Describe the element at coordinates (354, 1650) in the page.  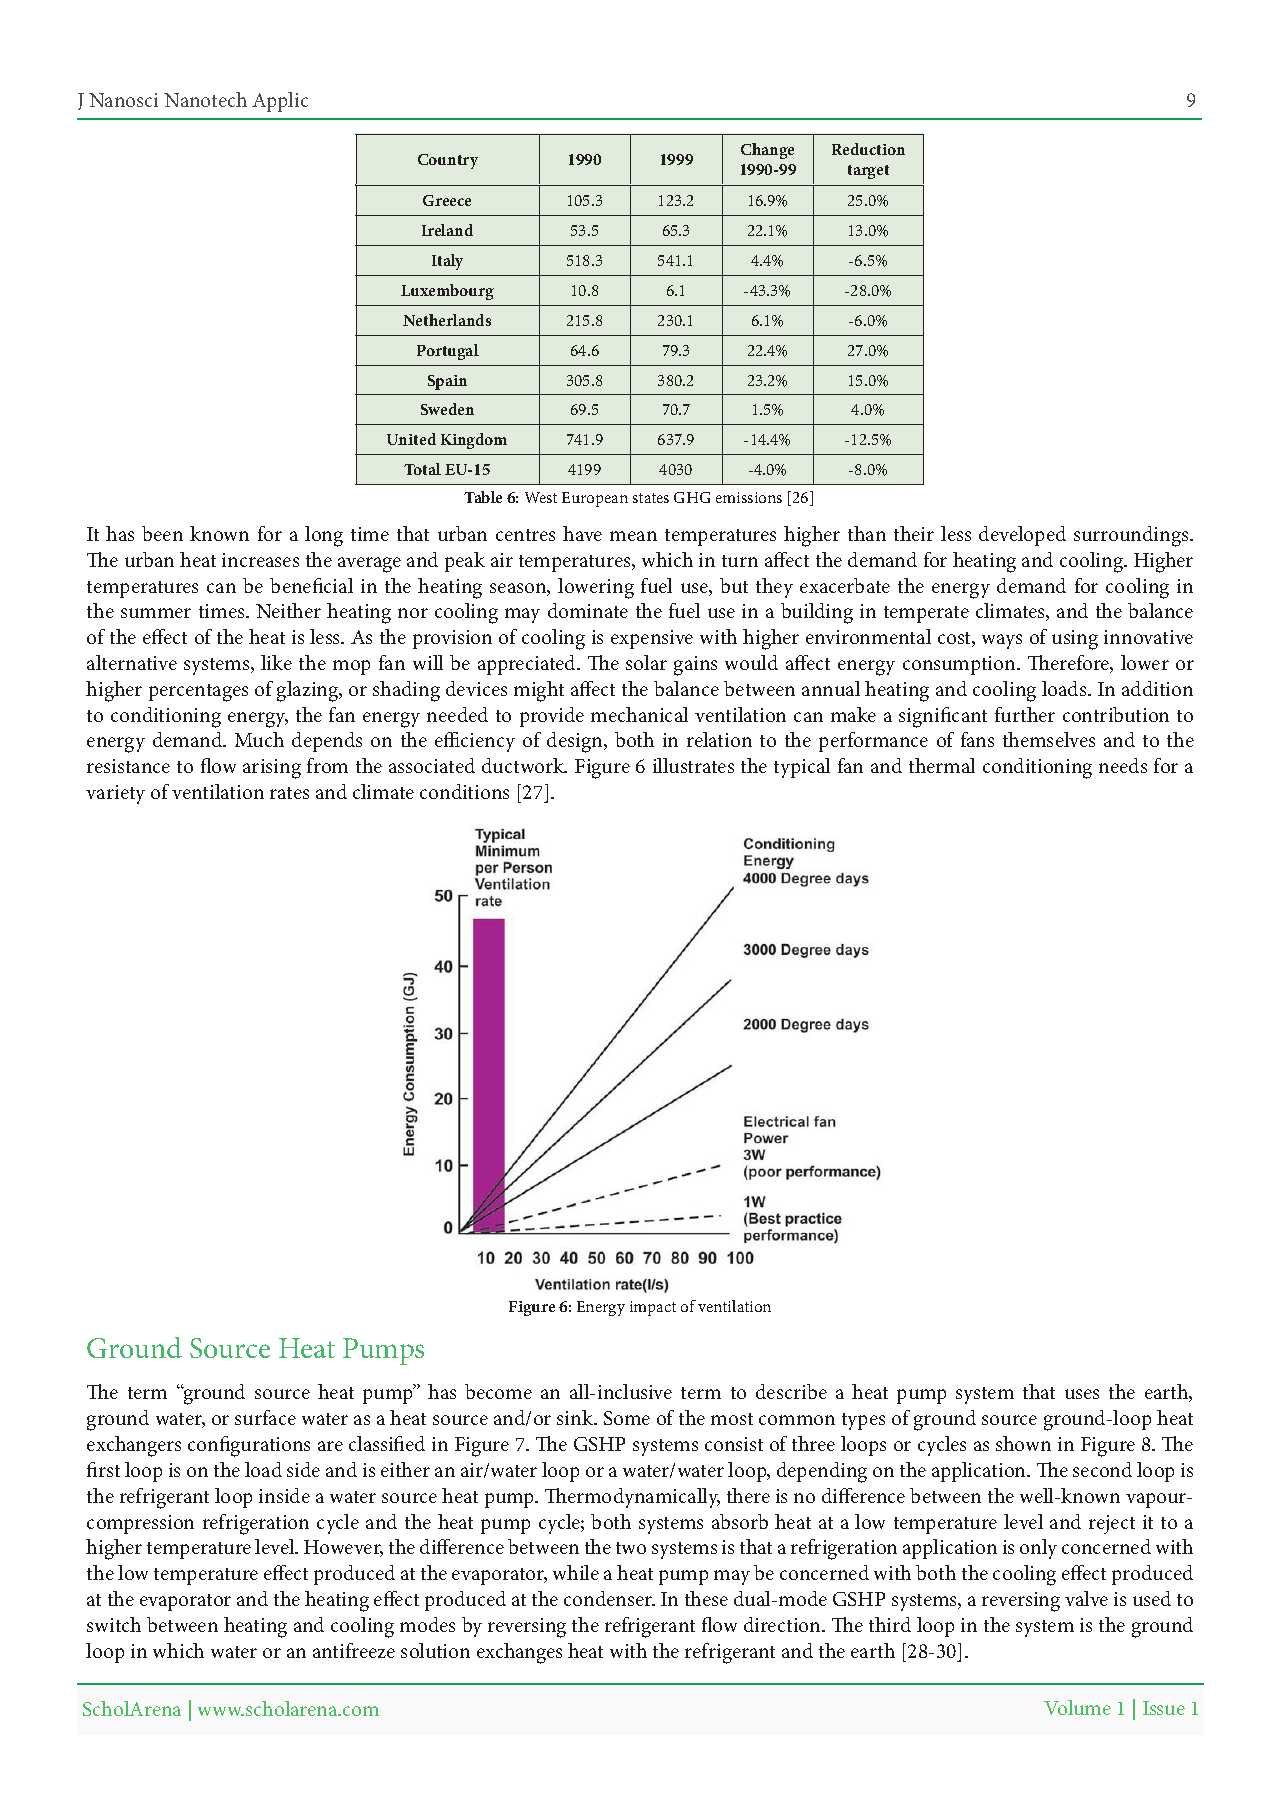
I see `antifreeze` at that location.
